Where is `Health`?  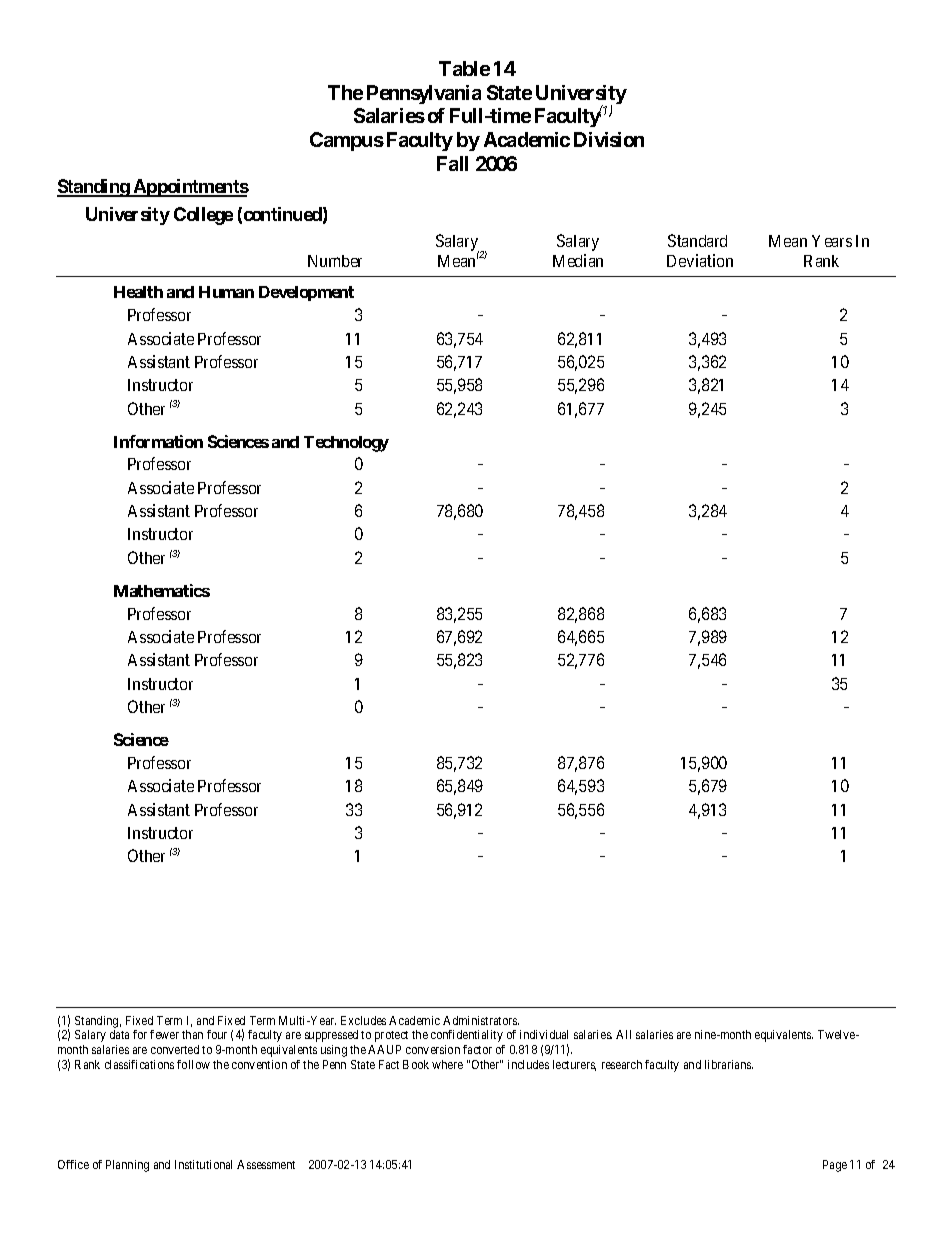 Health is located at coordinates (138, 292).
